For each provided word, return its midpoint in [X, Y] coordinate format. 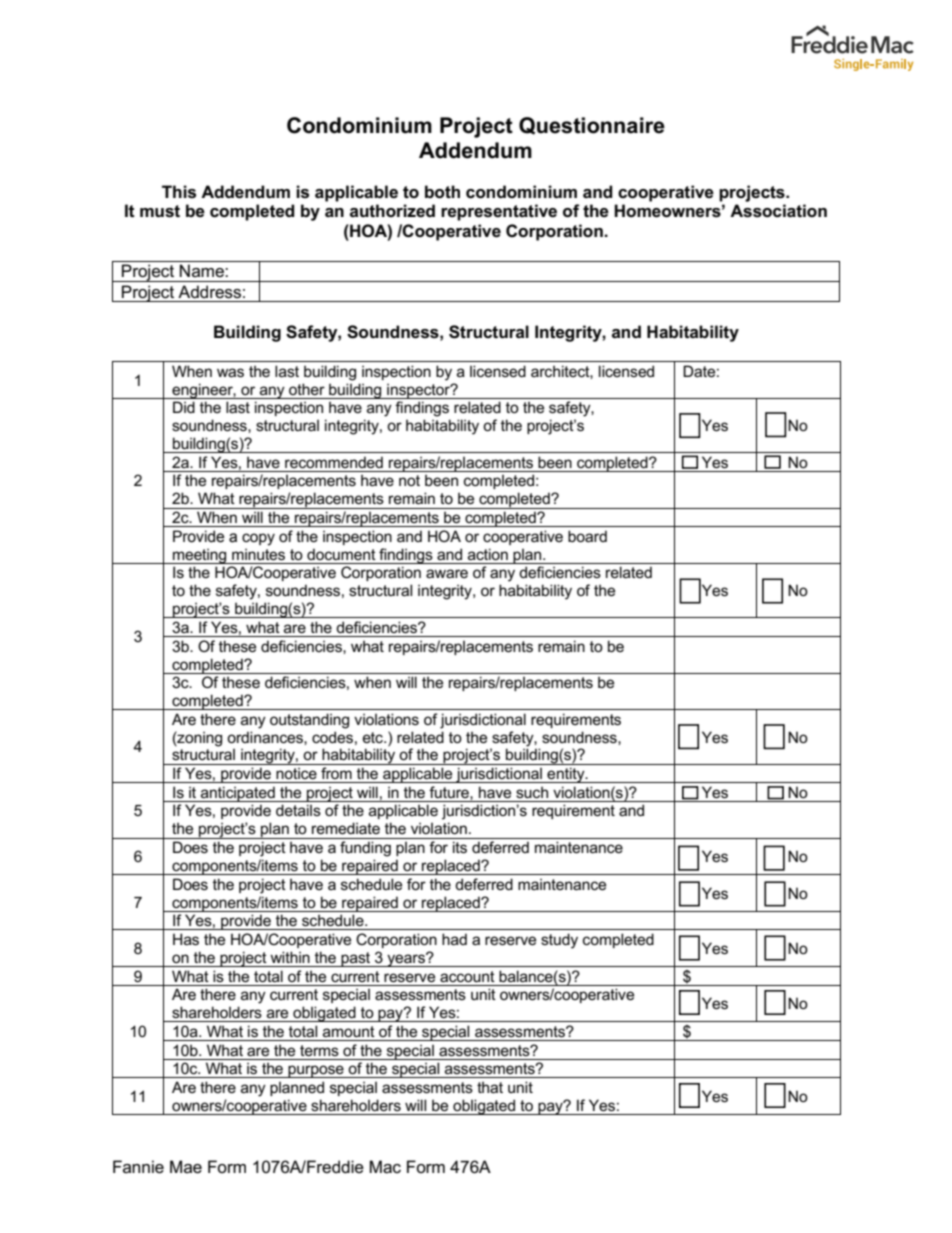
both [442, 192]
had [454, 939]
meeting [200, 556]
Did [184, 407]
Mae [186, 1167]
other [307, 389]
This [179, 192]
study [559, 941]
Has [186, 939]
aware [447, 573]
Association [778, 211]
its [460, 847]
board [587, 536]
